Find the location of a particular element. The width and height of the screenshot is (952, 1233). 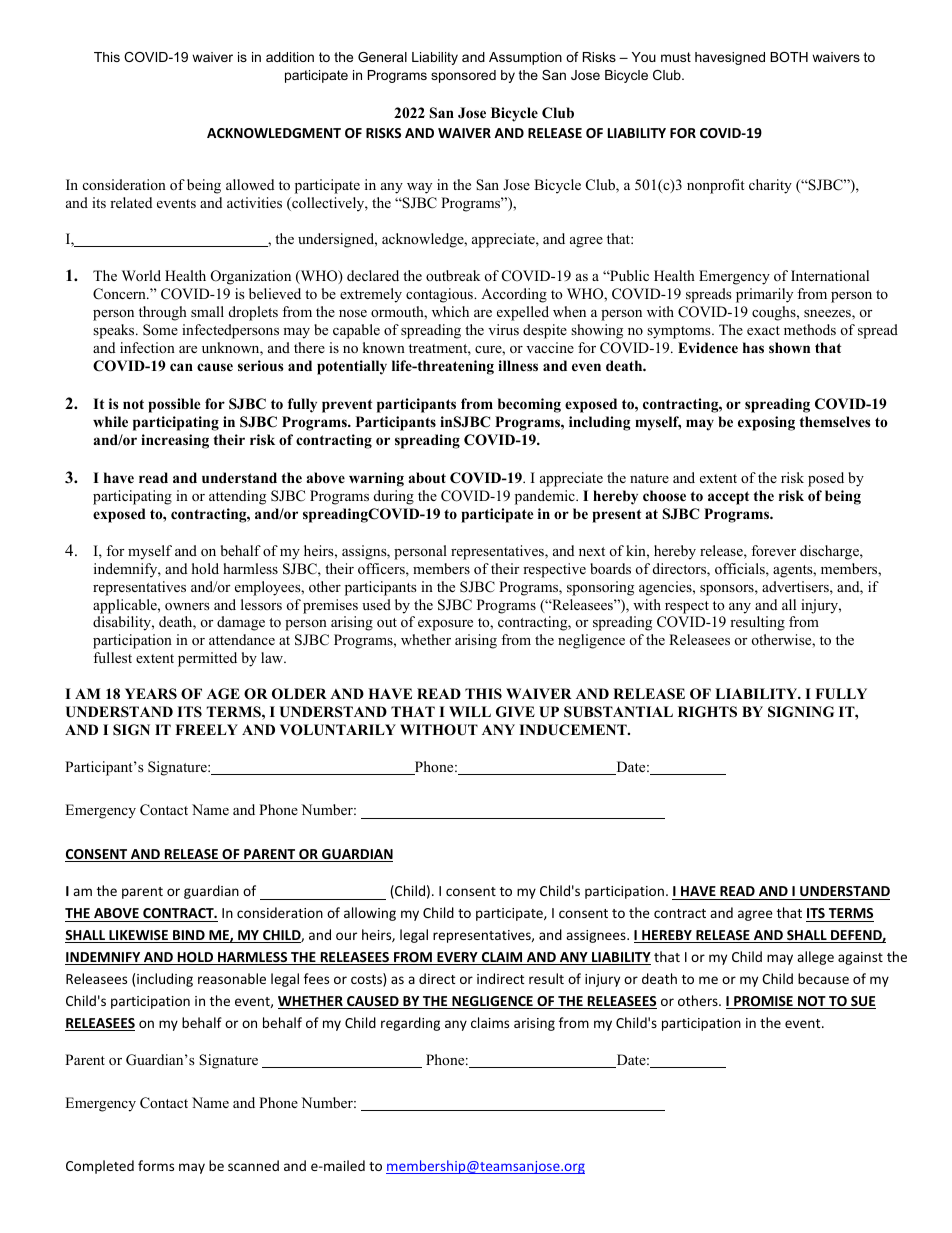

sponsored is located at coordinates (463, 76).
